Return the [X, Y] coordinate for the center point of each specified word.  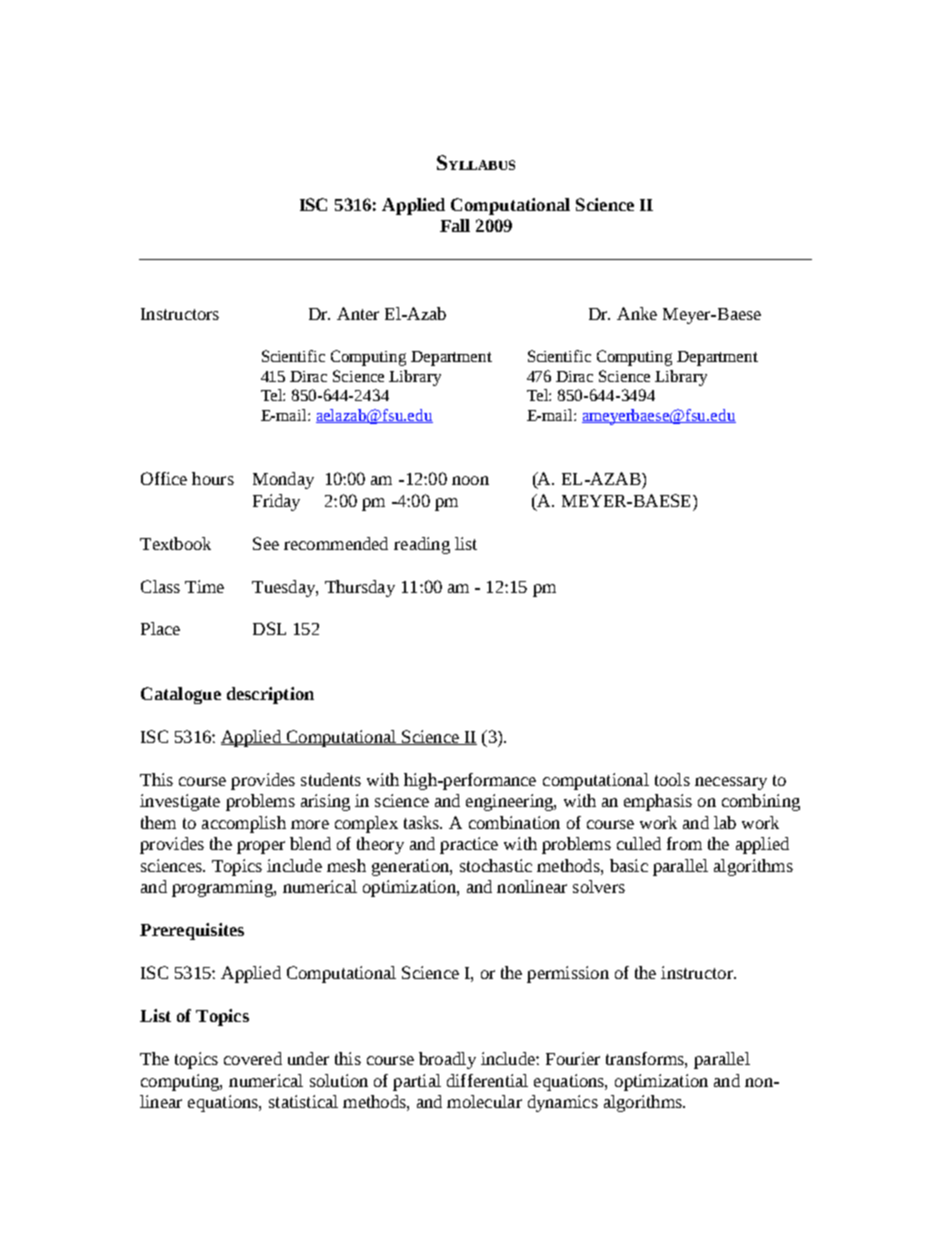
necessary [731, 783]
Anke [637, 313]
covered [253, 1058]
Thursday [360, 588]
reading [422, 545]
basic [629, 865]
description [270, 695]
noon [470, 480]
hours [213, 478]
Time [204, 586]
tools [672, 779]
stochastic [496, 865]
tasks [423, 822]
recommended [336, 543]
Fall [455, 225]
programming [223, 888]
